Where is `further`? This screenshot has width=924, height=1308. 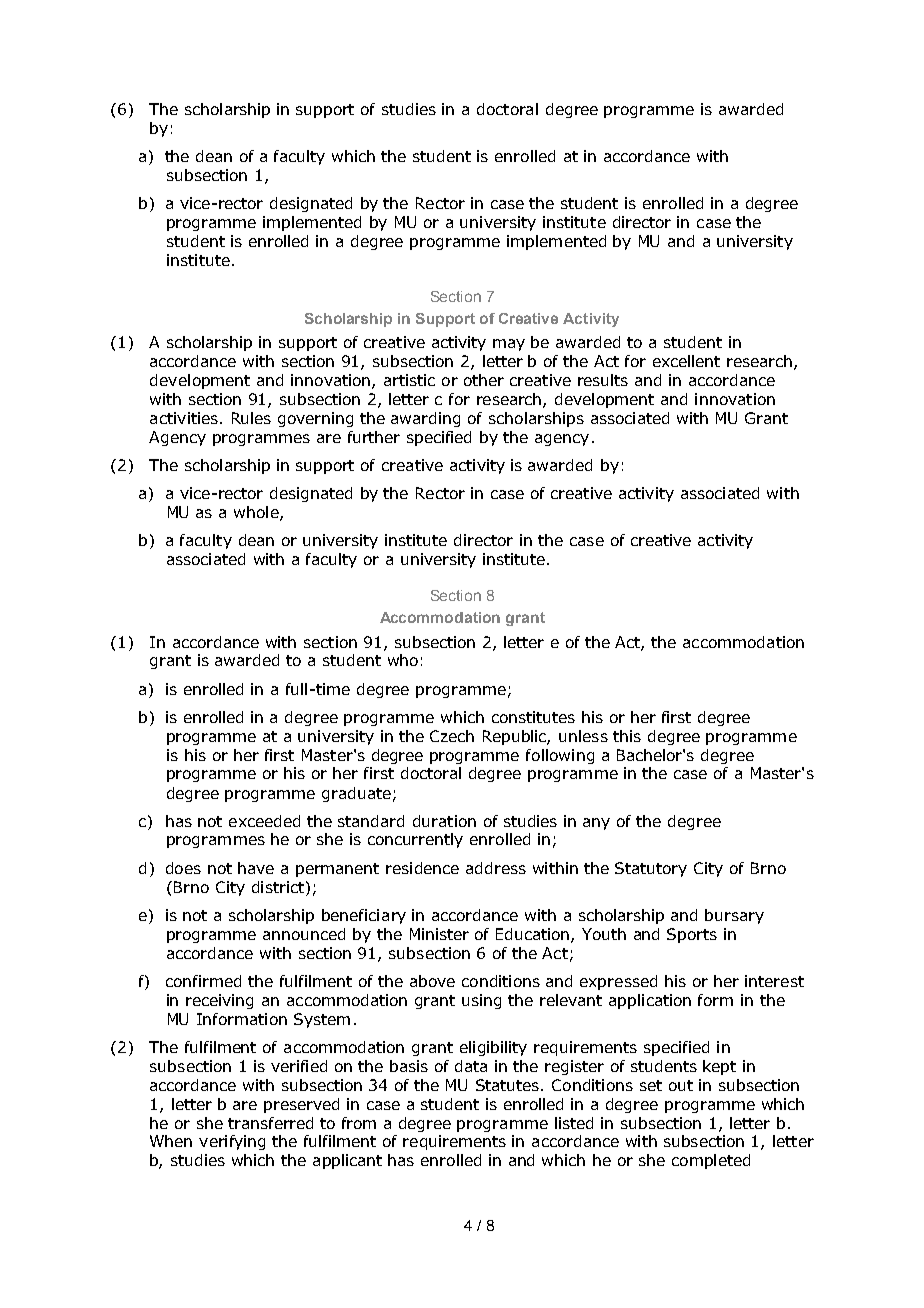 further is located at coordinates (374, 437).
